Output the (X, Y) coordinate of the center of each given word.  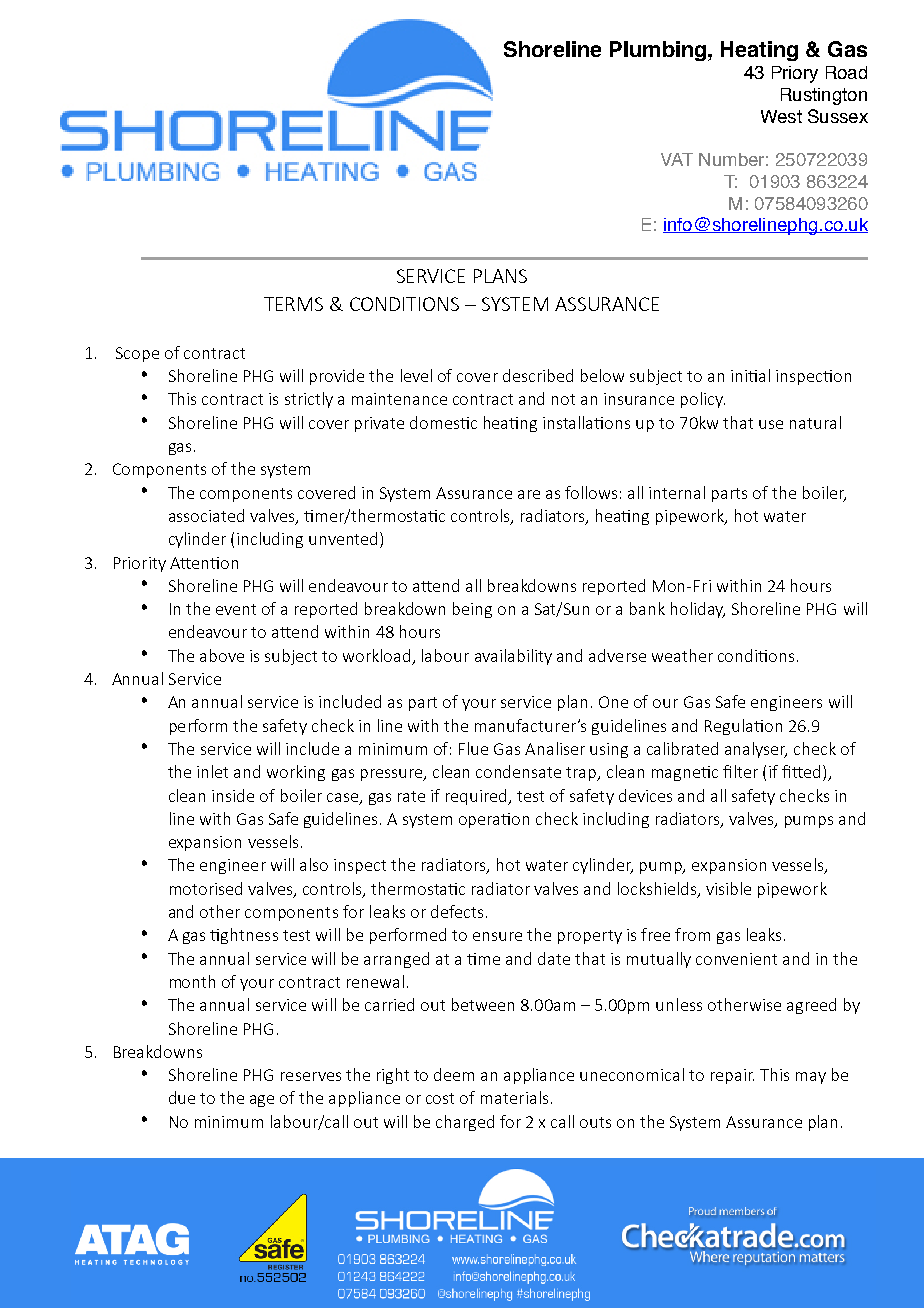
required (478, 797)
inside (233, 795)
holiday (698, 610)
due (182, 1097)
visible (728, 888)
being (472, 610)
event (236, 609)
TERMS (293, 304)
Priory (795, 74)
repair (732, 1076)
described (538, 375)
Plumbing (658, 51)
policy (703, 400)
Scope (137, 354)
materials (514, 1097)
